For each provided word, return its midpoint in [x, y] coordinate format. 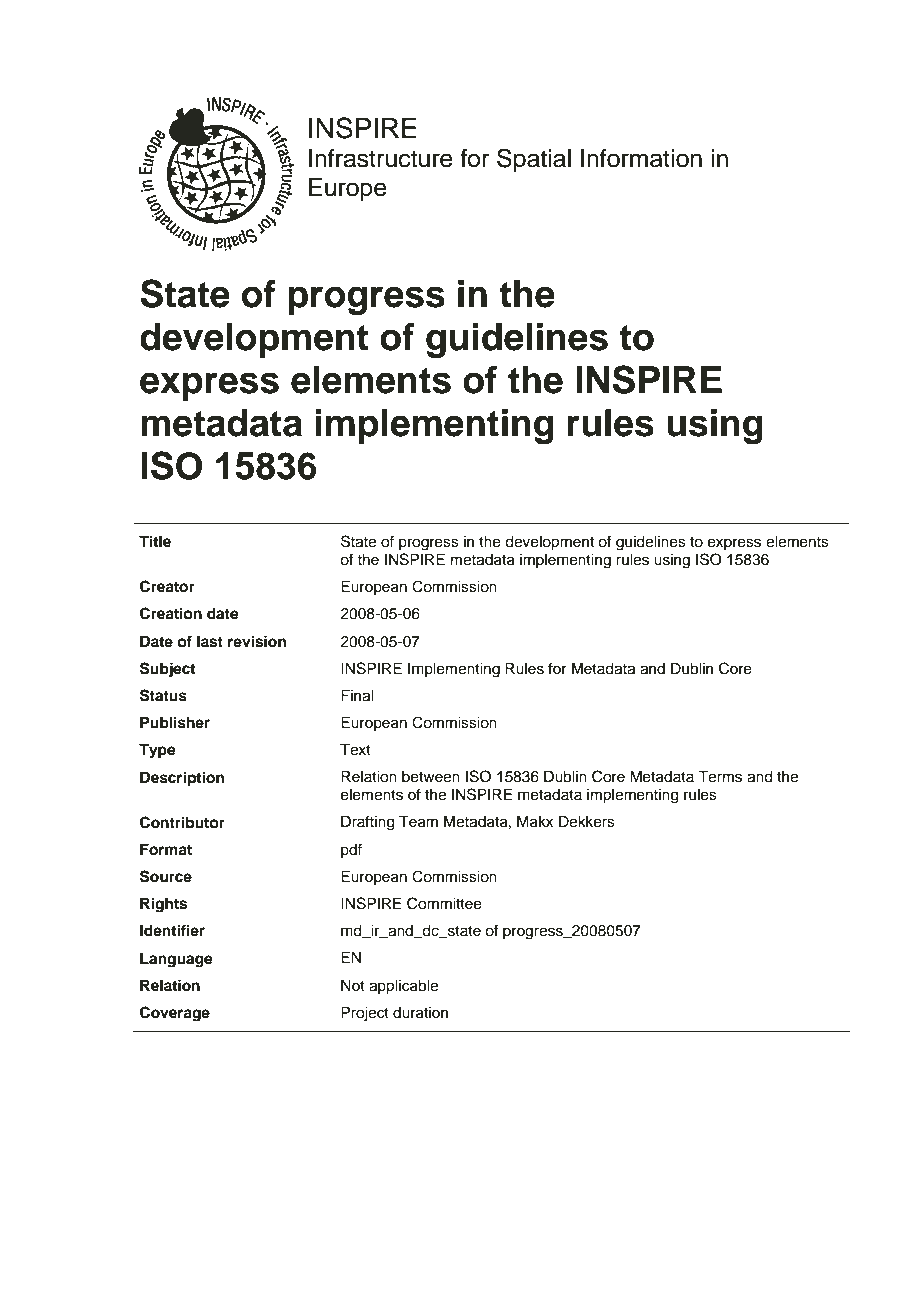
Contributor [182, 822]
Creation [171, 613]
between [431, 777]
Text [355, 749]
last [210, 641]
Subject [167, 670]
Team [418, 821]
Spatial [534, 160]
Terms [720, 776]
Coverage [175, 1014]
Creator [167, 586]
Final [357, 695]
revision [257, 641]
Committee [444, 903]
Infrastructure [381, 158]
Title [155, 541]
